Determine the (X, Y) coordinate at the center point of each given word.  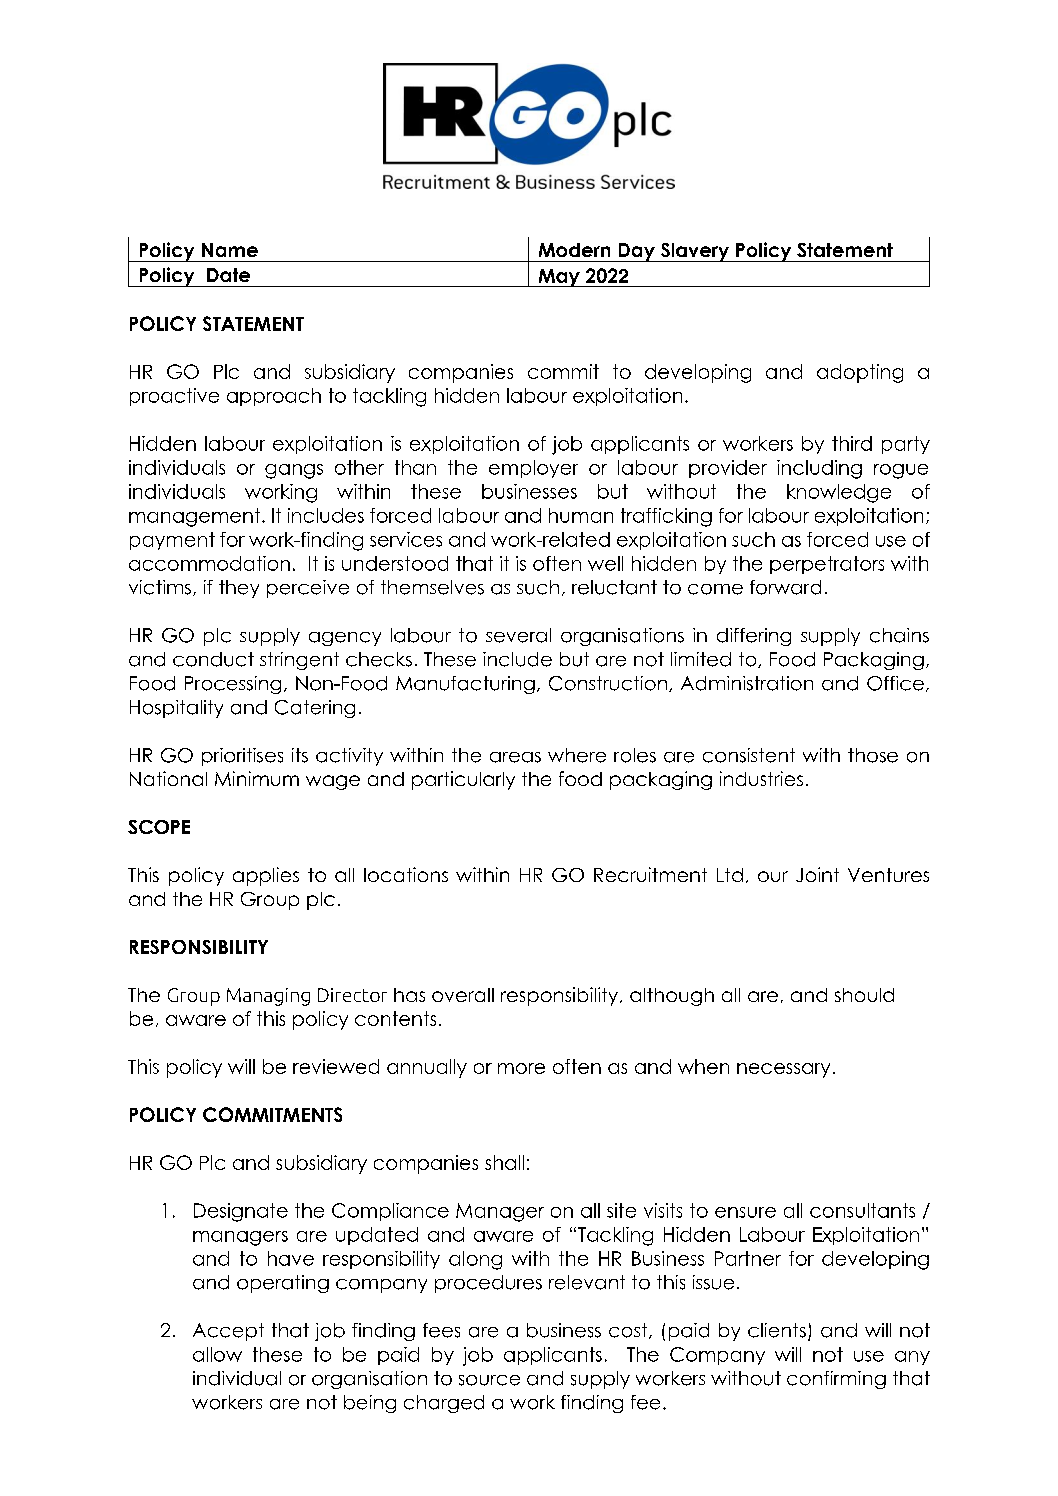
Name (230, 250)
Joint (817, 874)
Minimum (257, 778)
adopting (860, 373)
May (559, 278)
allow (217, 1354)
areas (515, 757)
